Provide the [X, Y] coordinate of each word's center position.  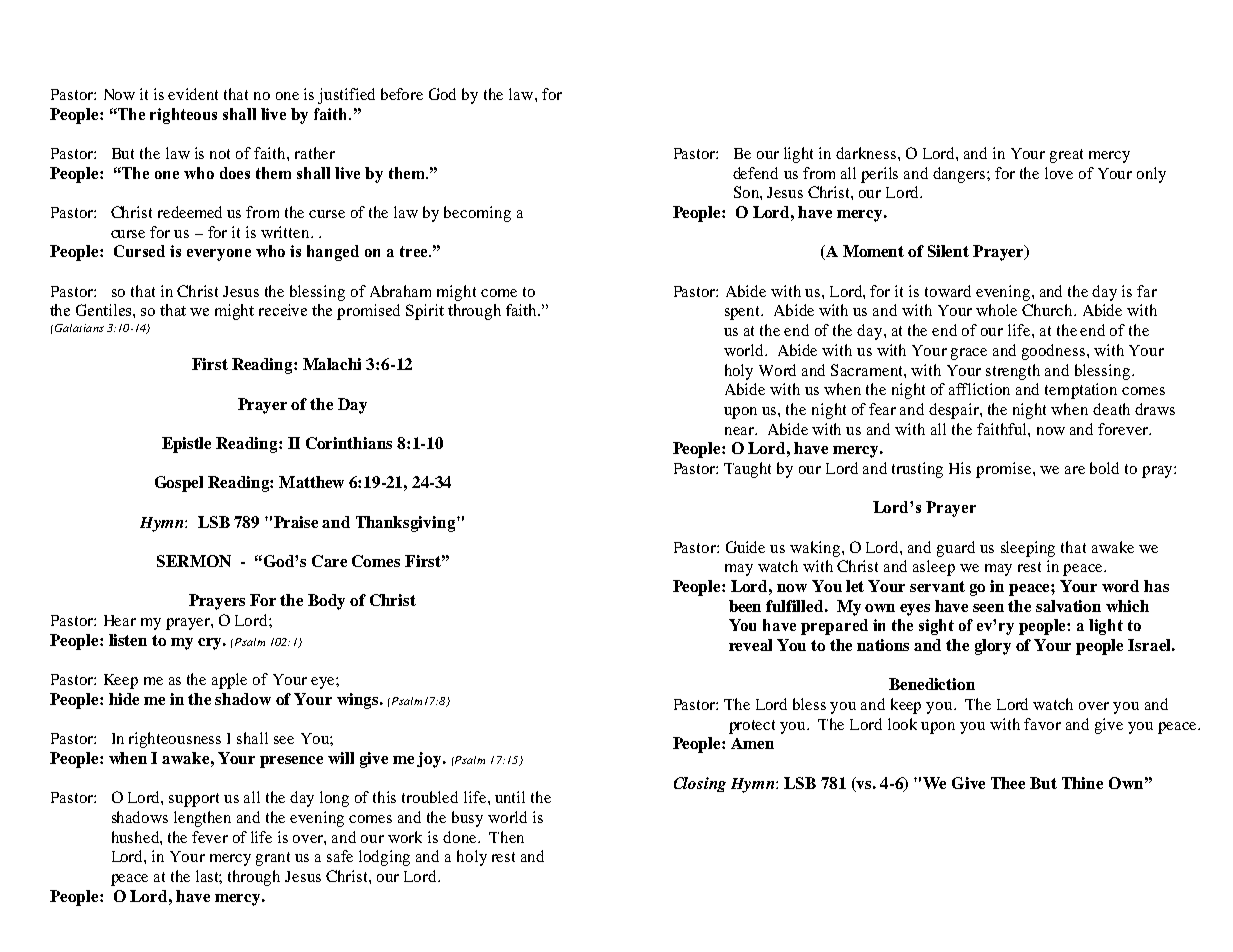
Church [1048, 310]
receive [283, 310]
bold [1104, 468]
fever [210, 837]
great [1066, 156]
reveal [750, 645]
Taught [747, 470]
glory [993, 647]
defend [755, 173]
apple [229, 681]
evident [193, 94]
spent [744, 313]
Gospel [179, 484]
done [461, 837]
